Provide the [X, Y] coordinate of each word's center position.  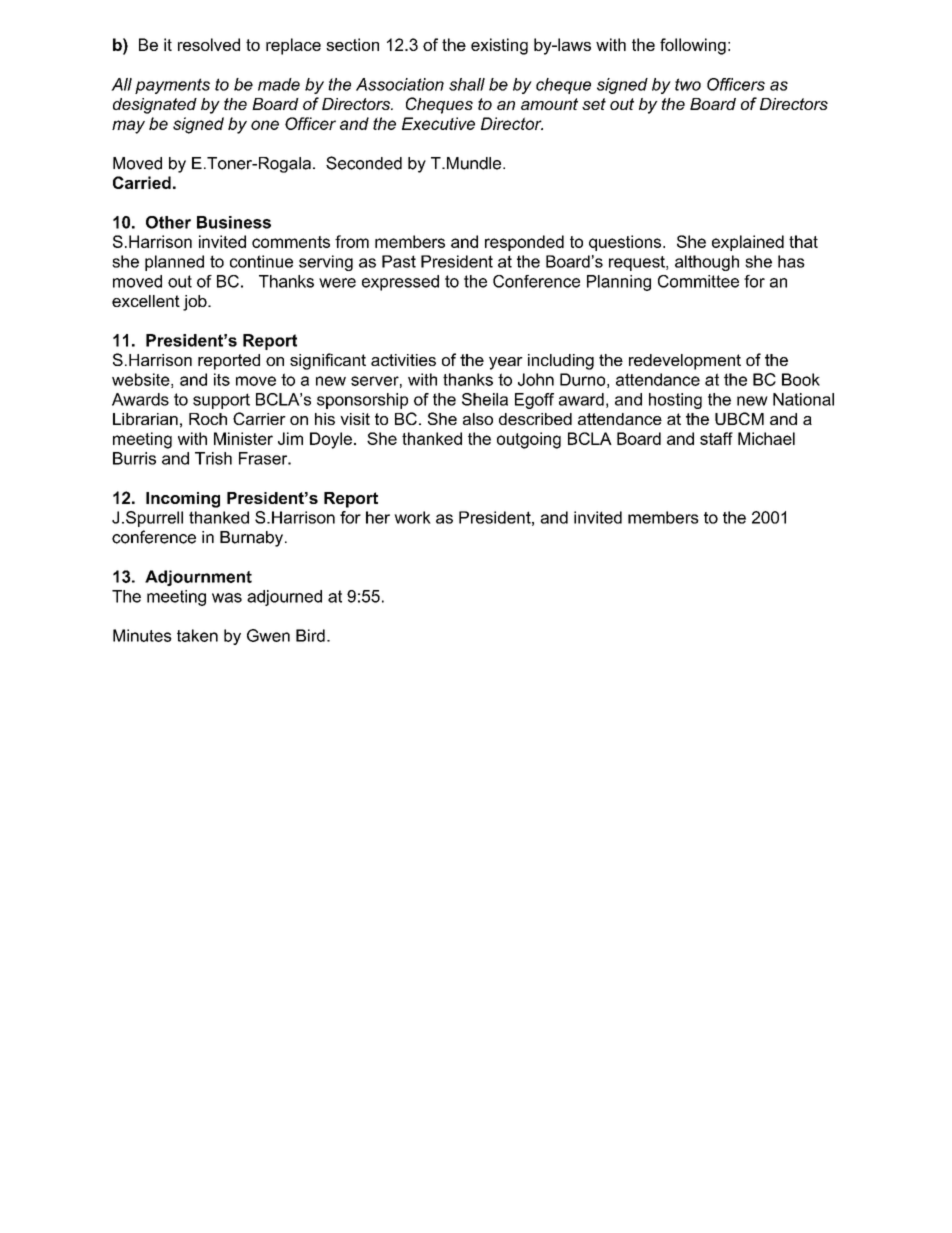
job [196, 303]
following [693, 46]
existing [499, 46]
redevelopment [685, 362]
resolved [209, 44]
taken [197, 635]
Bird [310, 635]
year [506, 363]
